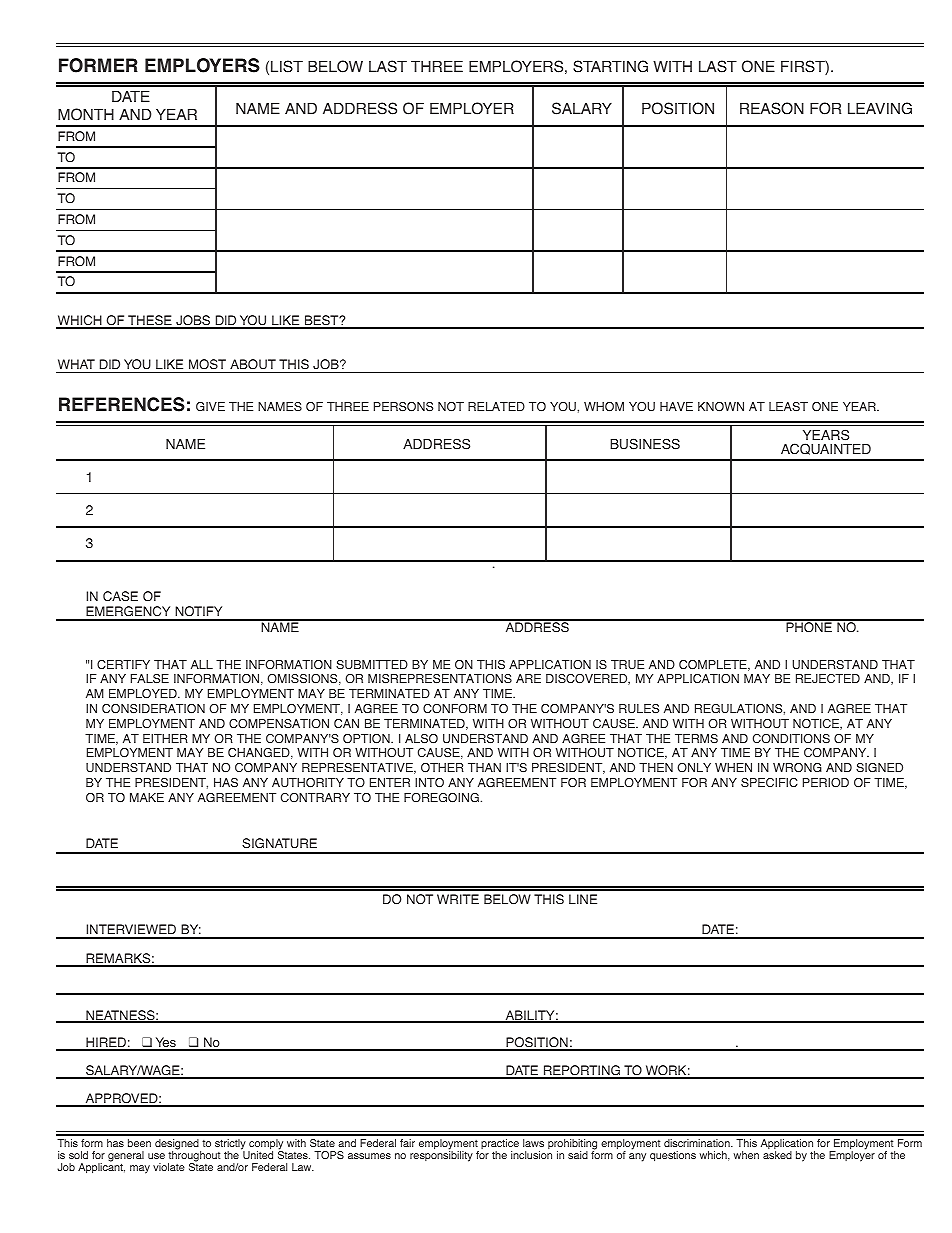 Image resolution: width=952 pixels, height=1233 pixels. Describe the element at coordinates (441, 1155) in the image. I see `responsibility` at that location.
